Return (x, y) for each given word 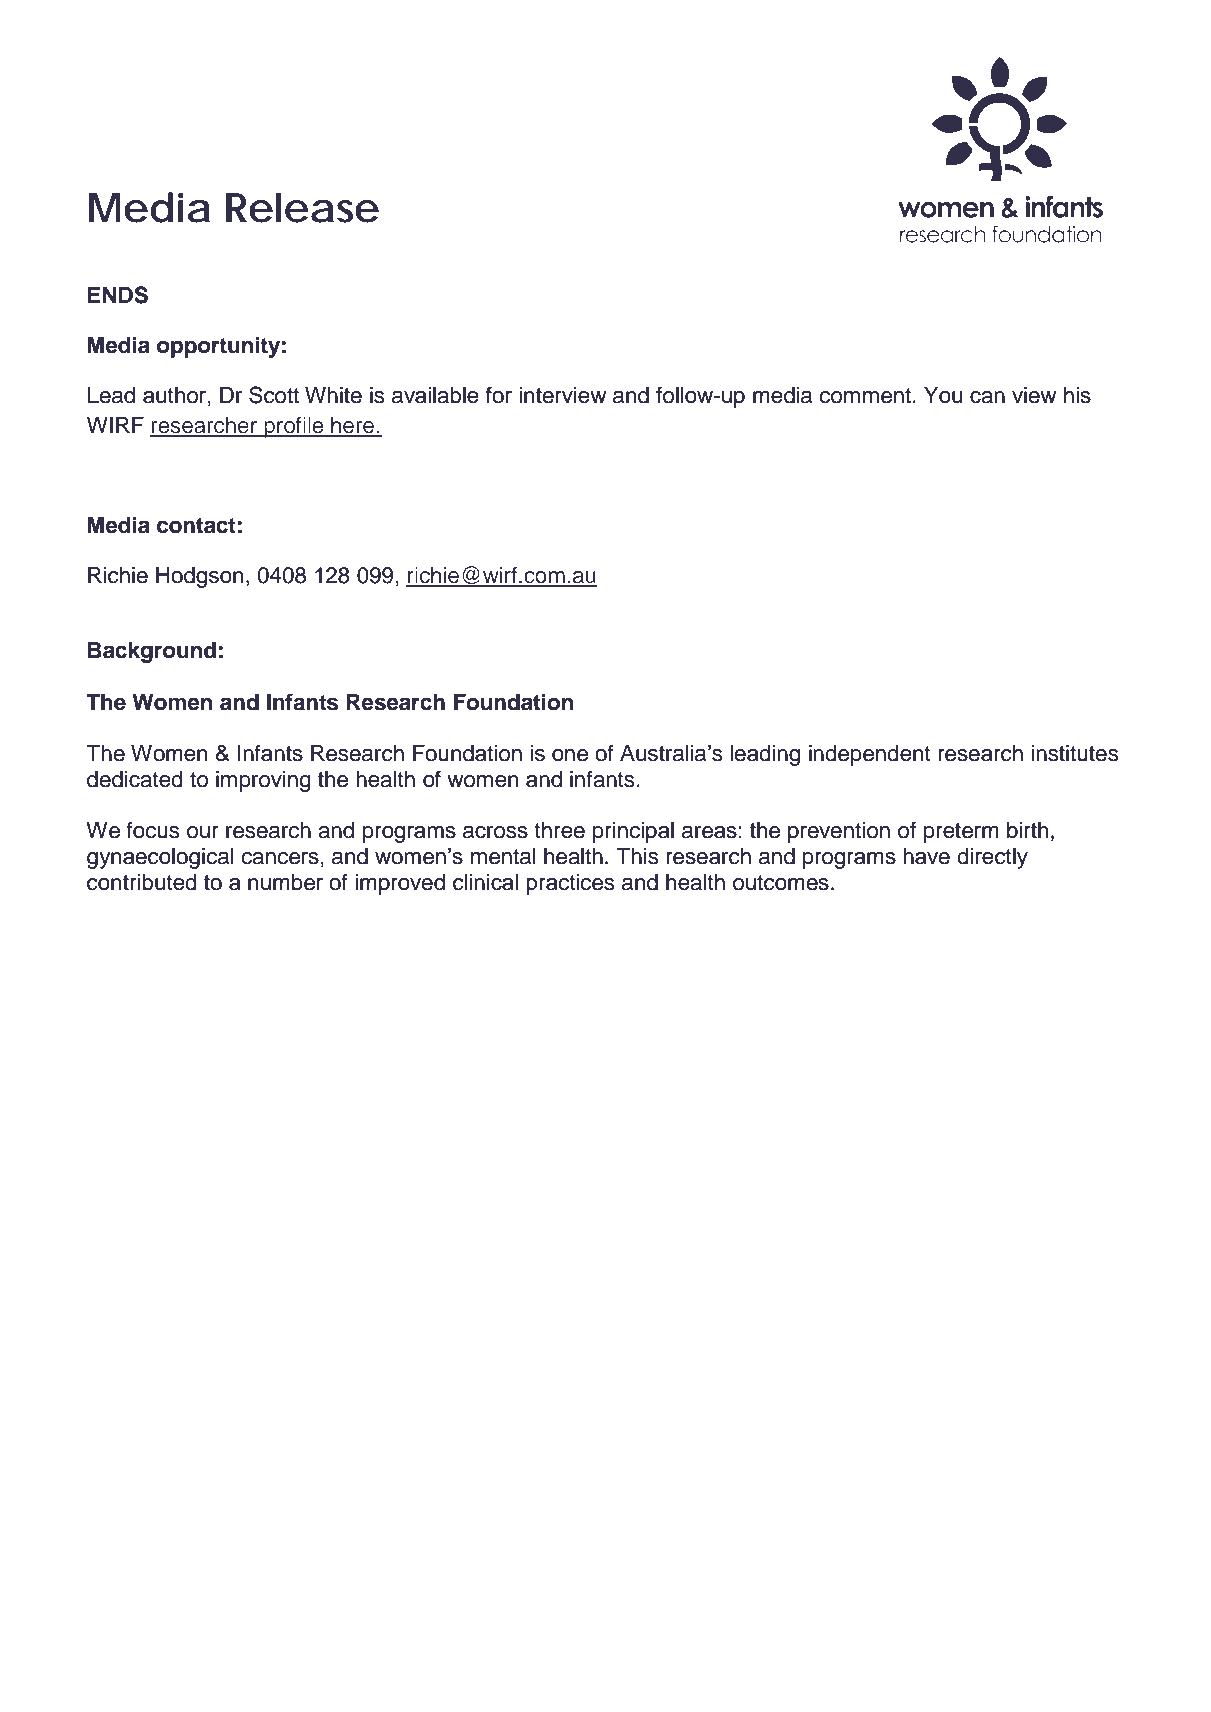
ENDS (118, 295)
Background (152, 652)
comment (865, 396)
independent (870, 755)
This (637, 856)
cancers (280, 858)
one (570, 755)
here (353, 426)
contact (196, 526)
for (499, 395)
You (943, 395)
